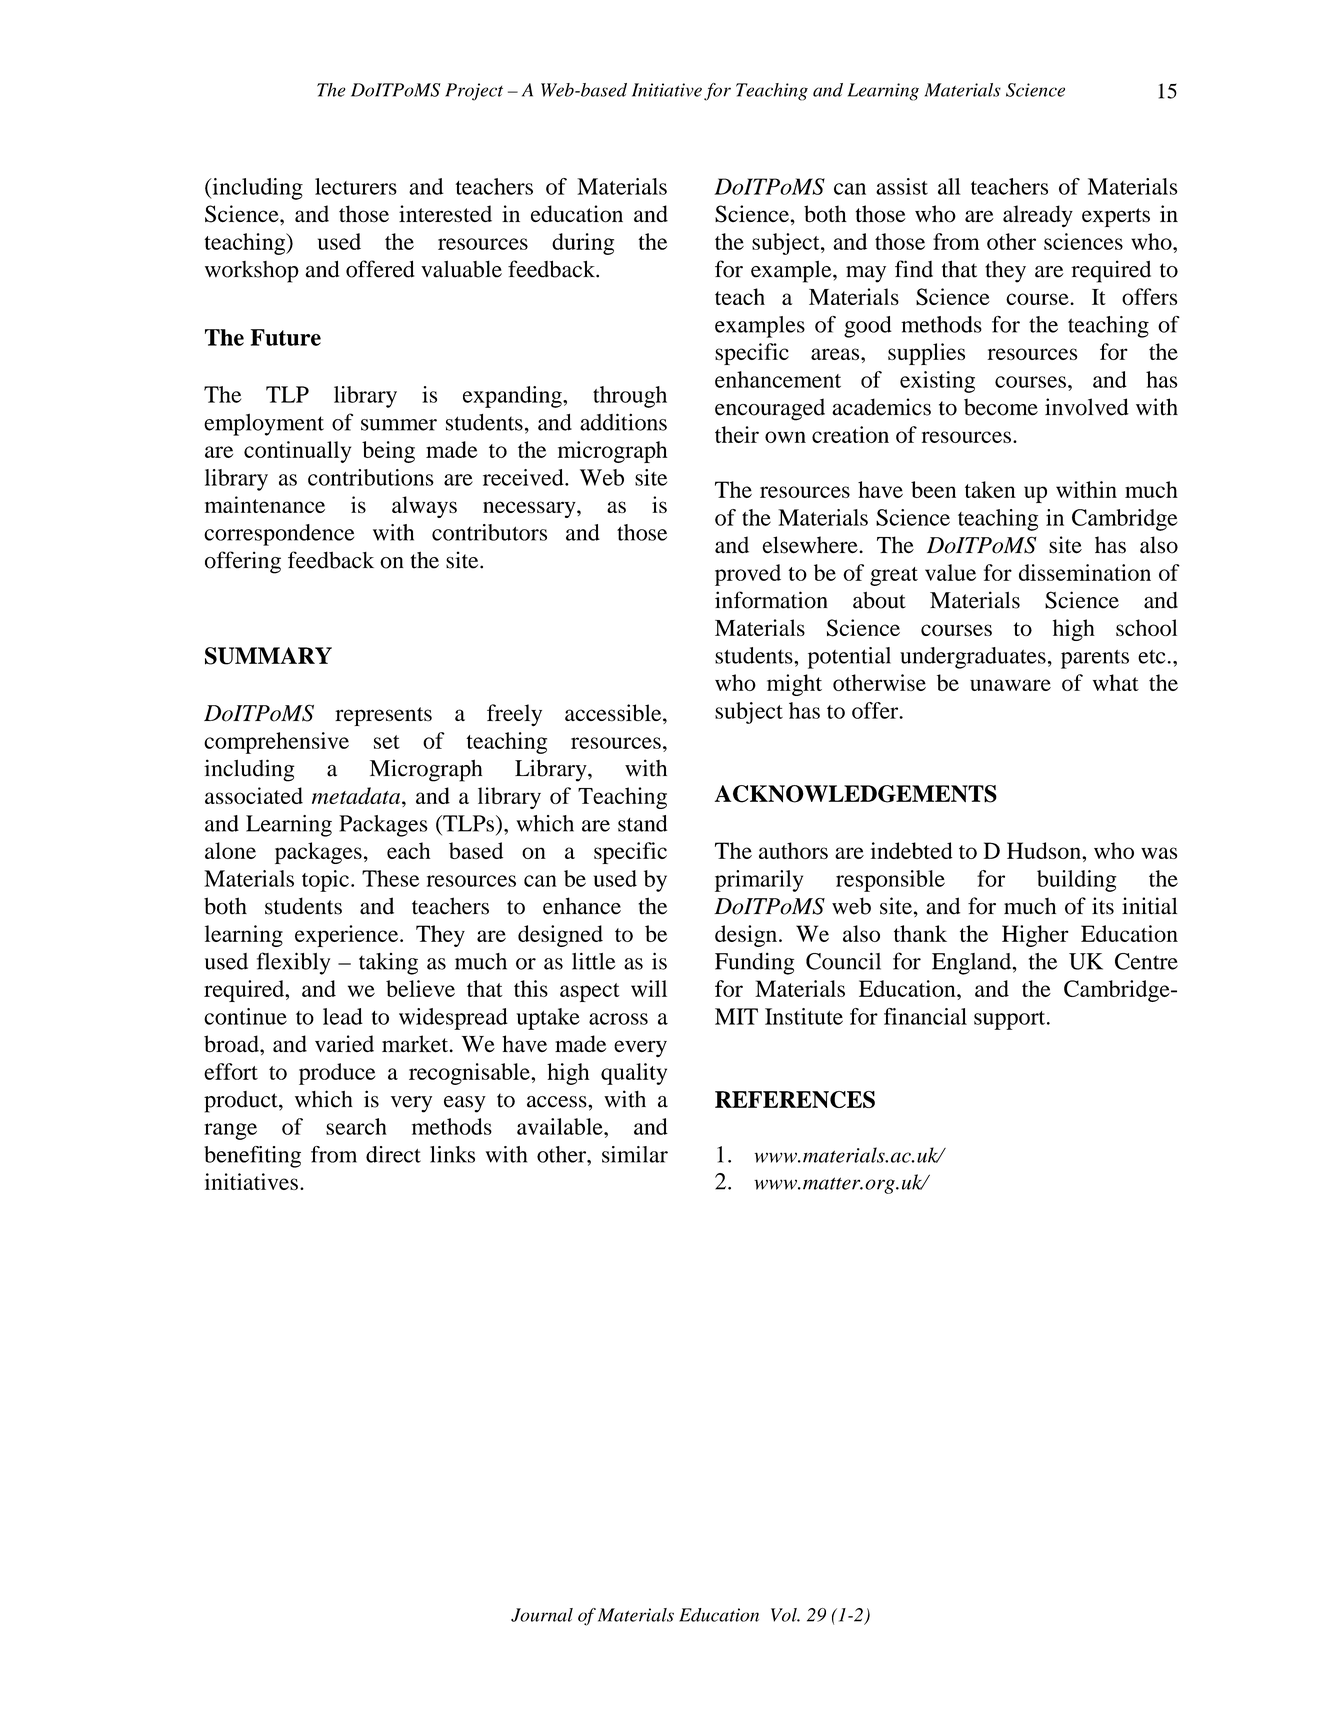 The width and height of the screenshot is (1335, 1727). Describe the element at coordinates (990, 489) in the screenshot. I see `taken` at that location.
